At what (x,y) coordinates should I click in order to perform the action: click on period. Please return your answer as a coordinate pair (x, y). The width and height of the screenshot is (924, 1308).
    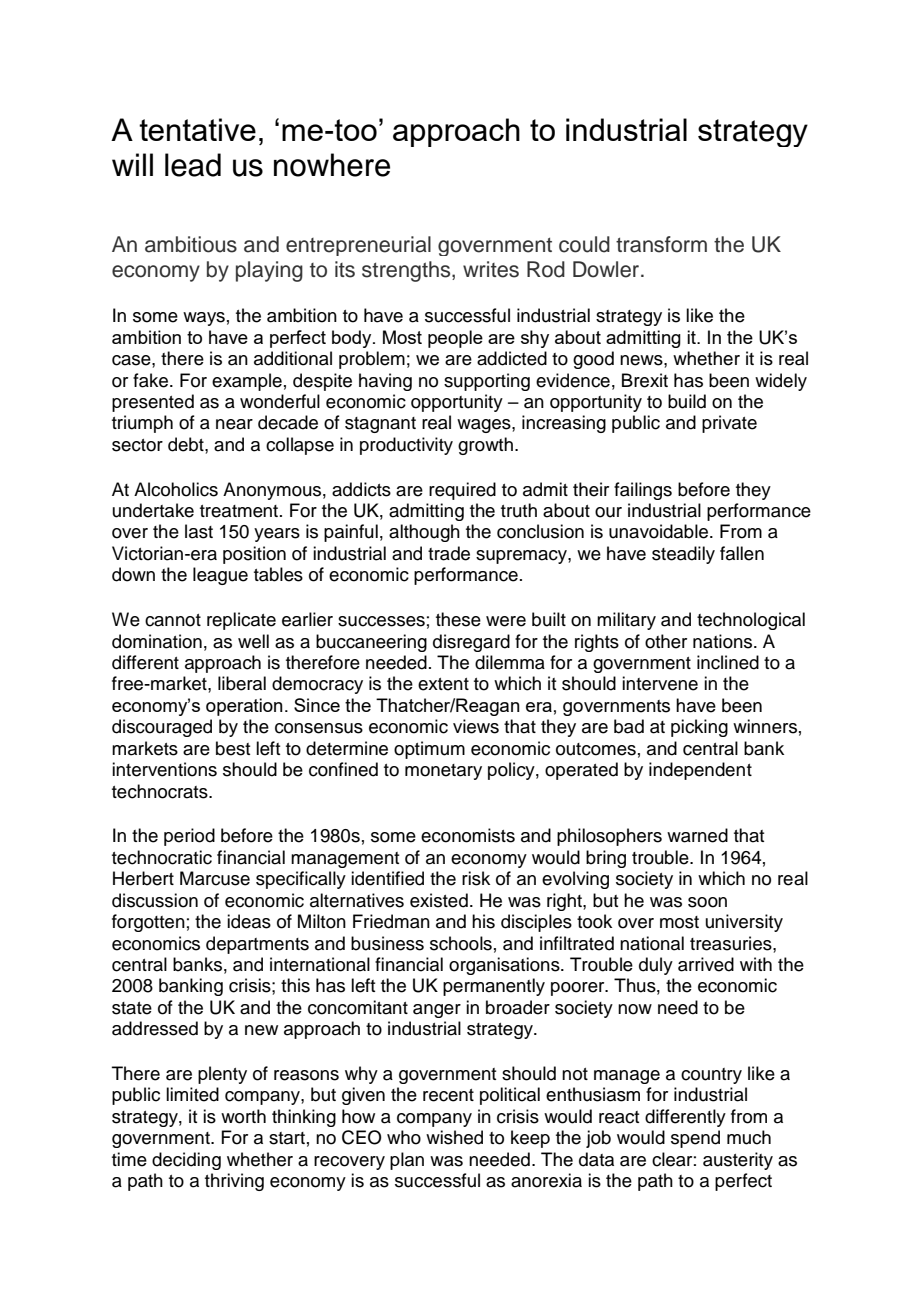
    Looking at the image, I should click on (189, 837).
